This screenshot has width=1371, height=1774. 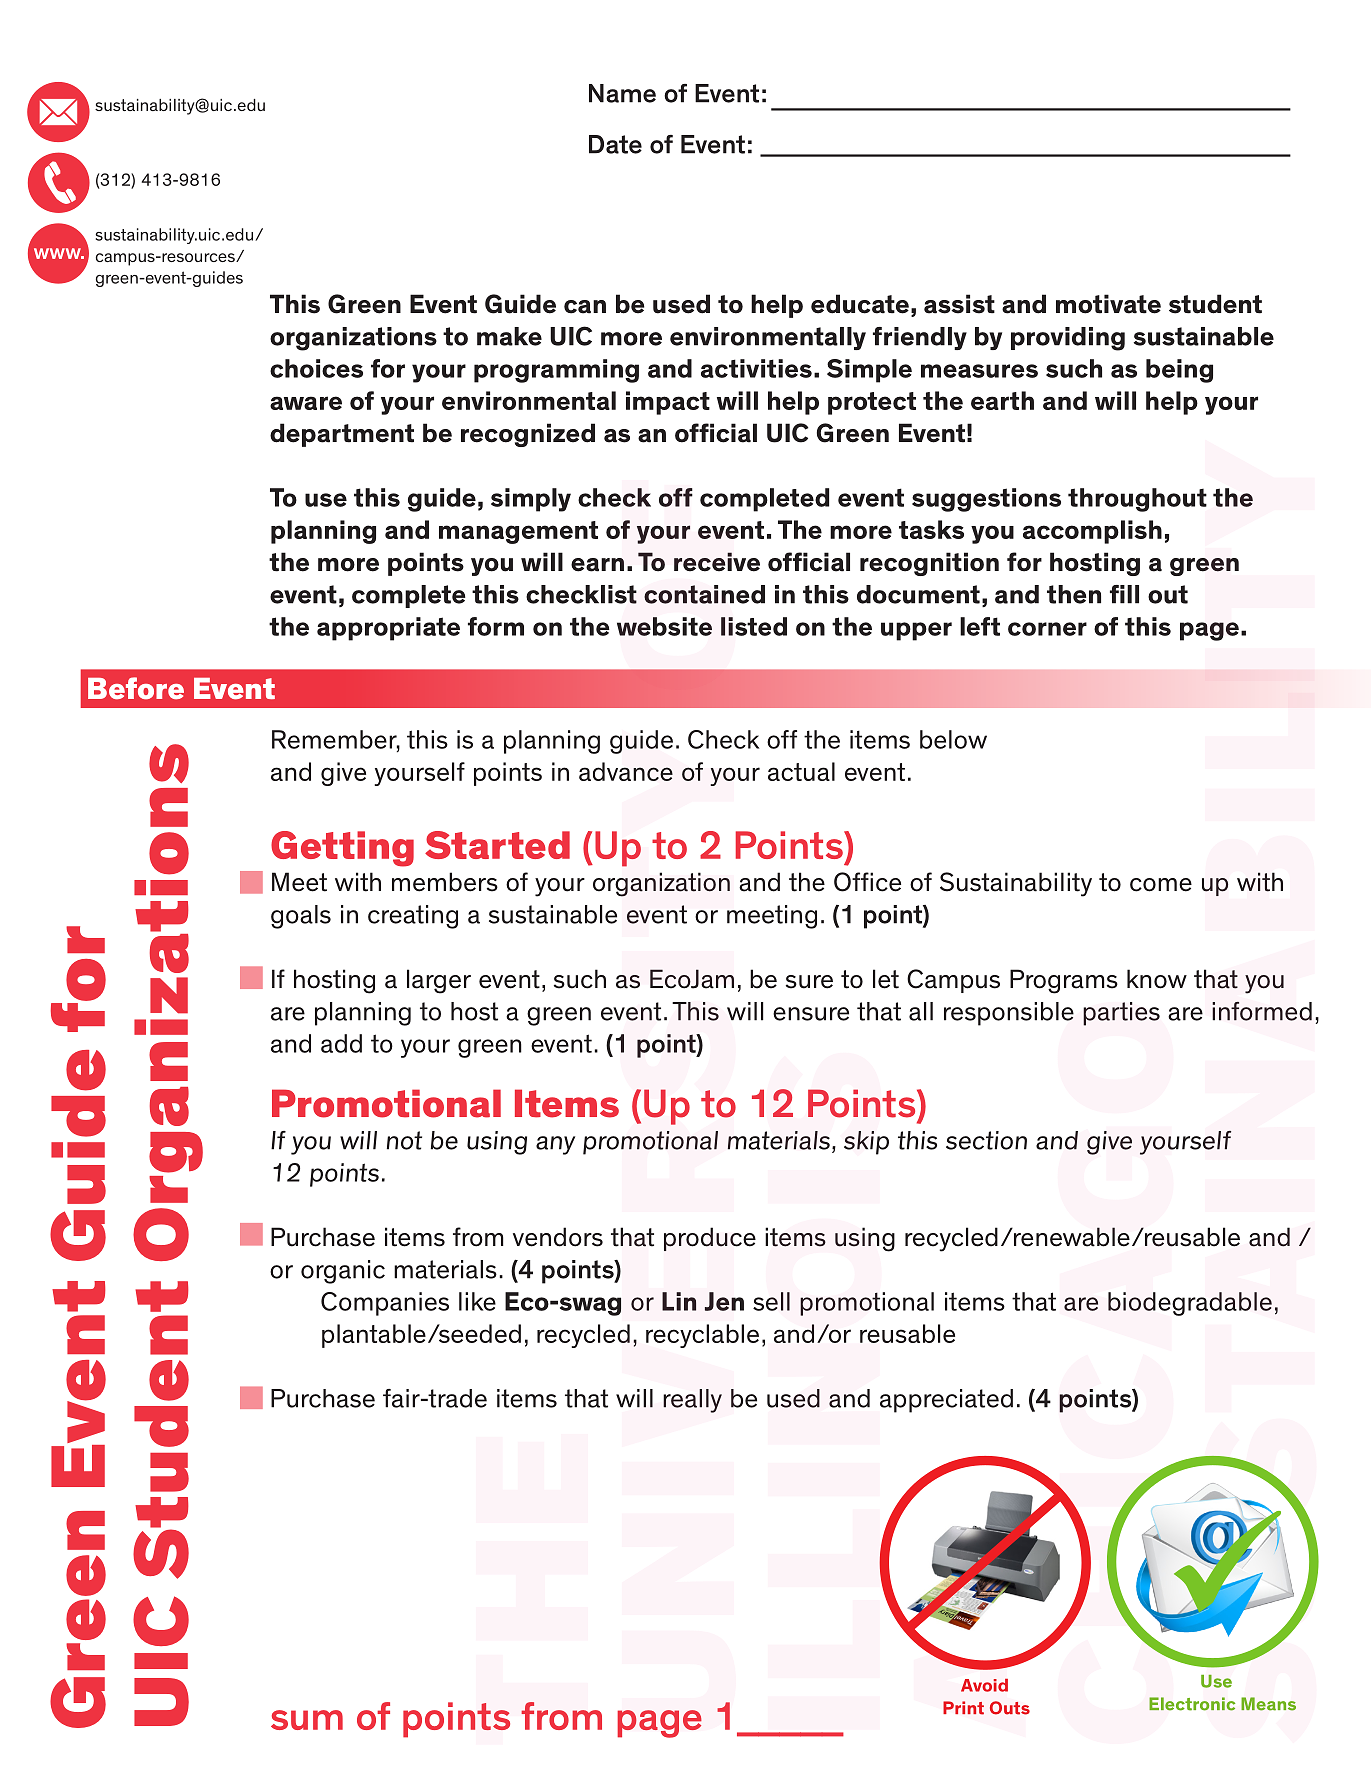 What do you see at coordinates (343, 1272) in the screenshot?
I see `organic` at bounding box center [343, 1272].
